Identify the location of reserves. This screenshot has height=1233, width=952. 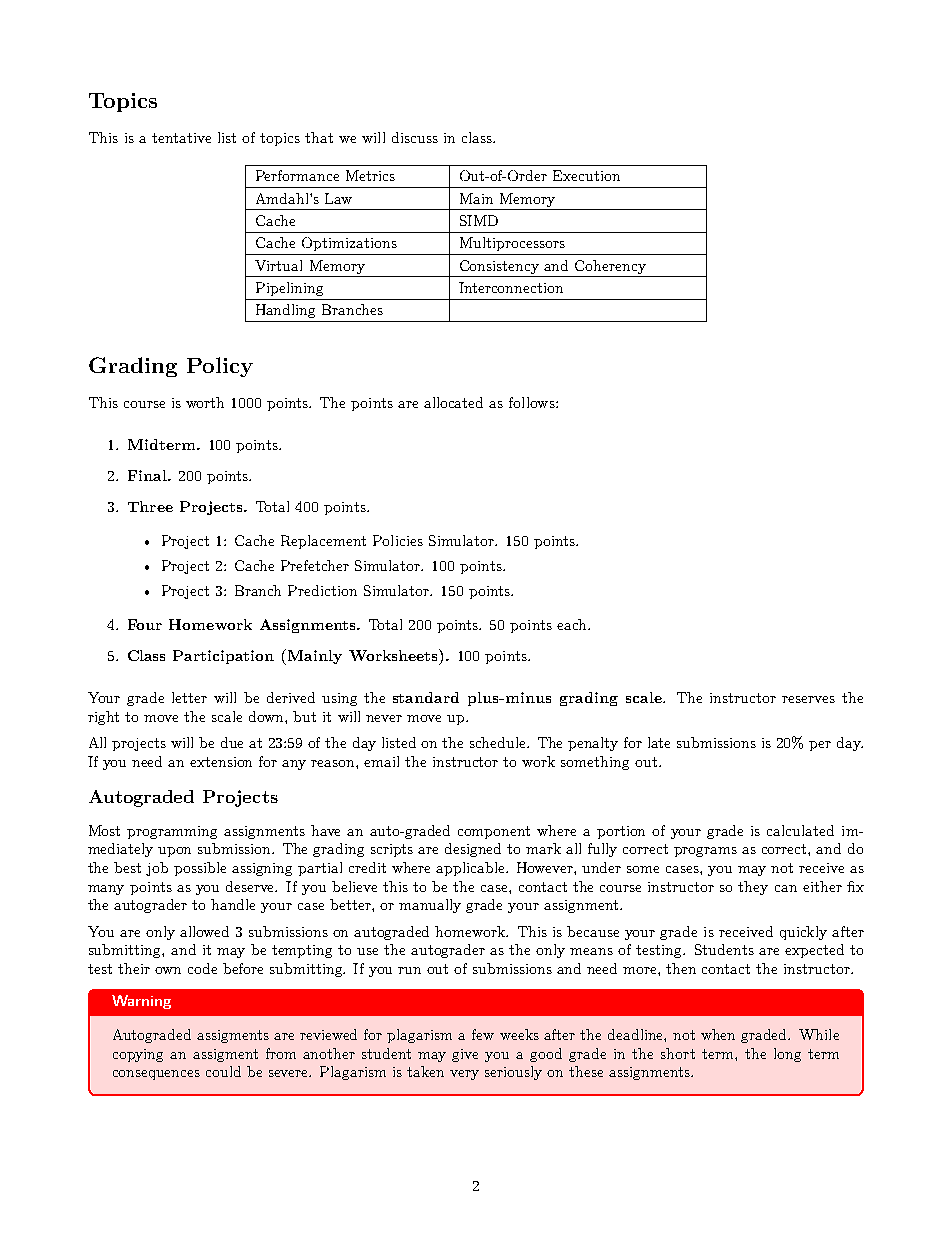
(808, 699).
